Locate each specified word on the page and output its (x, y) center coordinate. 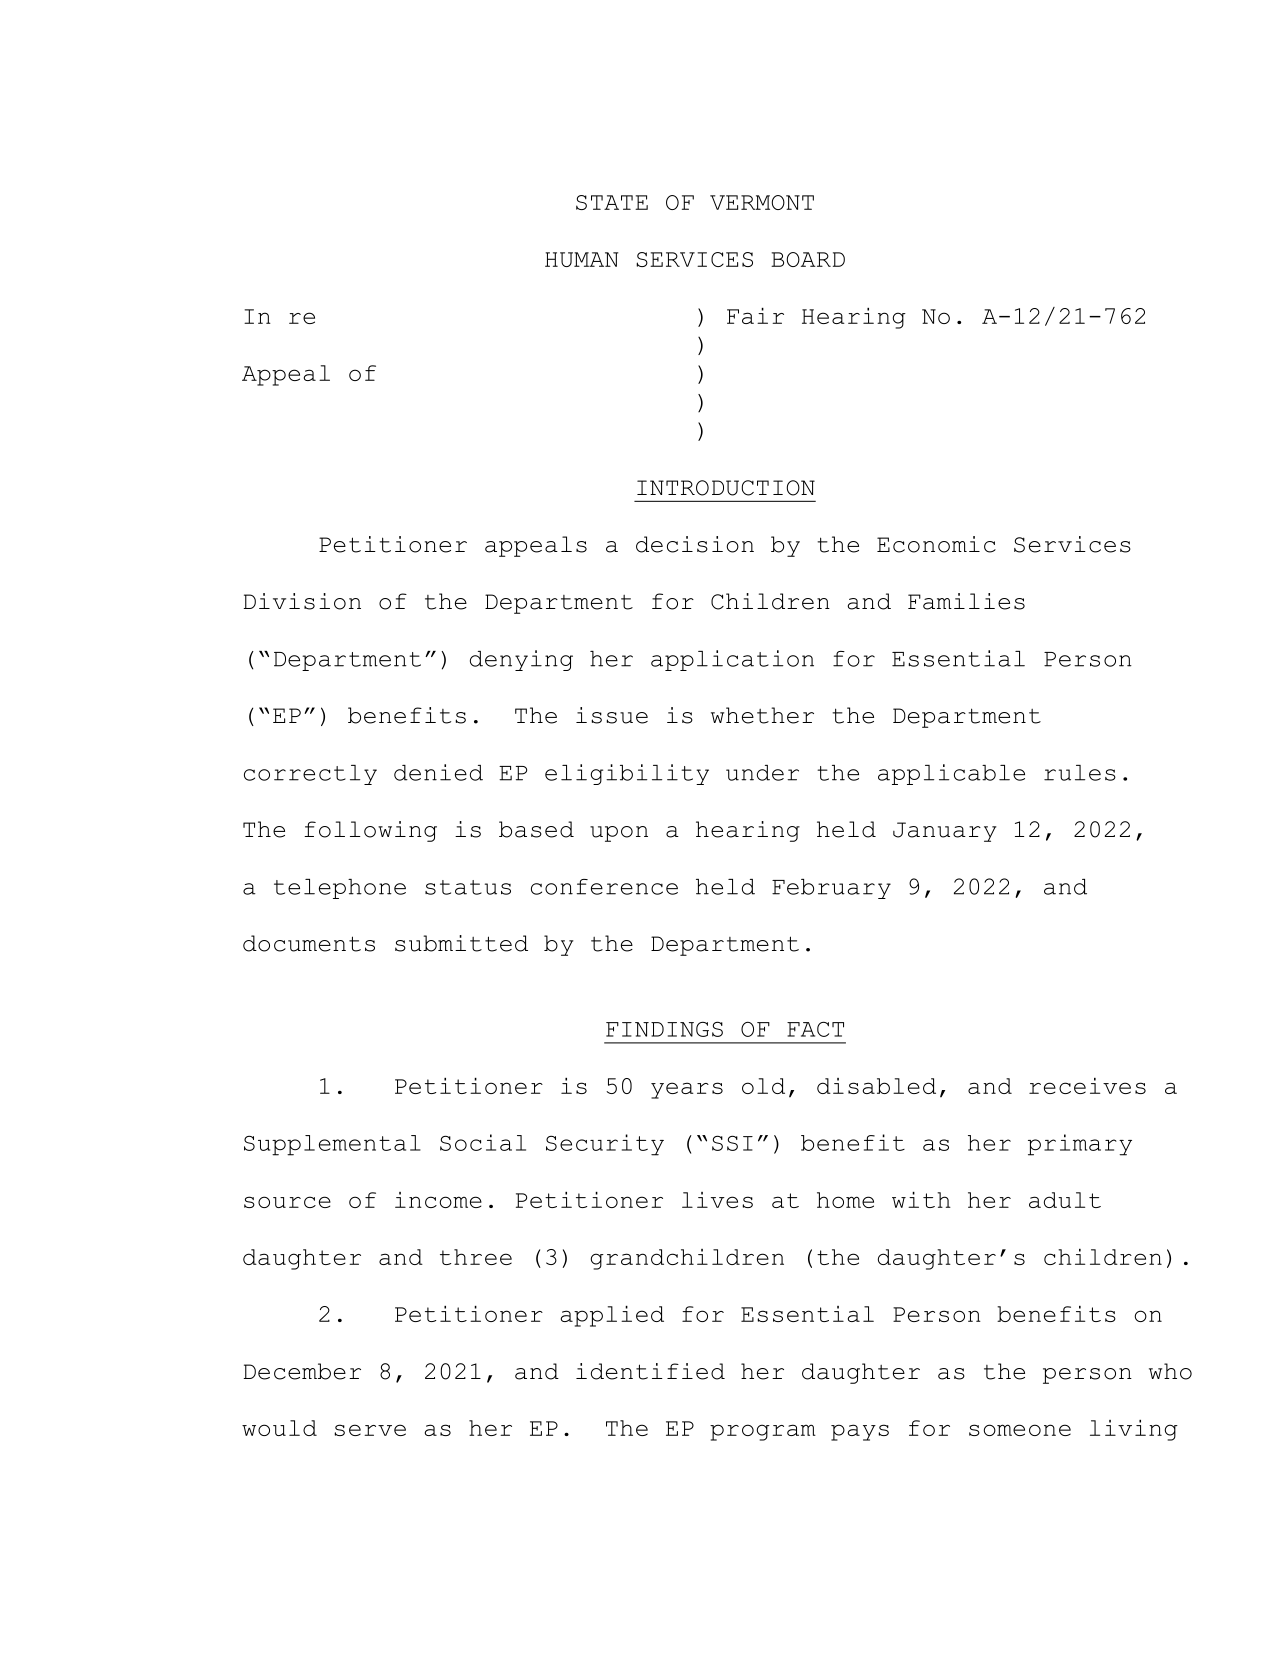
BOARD (808, 259)
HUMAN (581, 259)
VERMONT (762, 202)
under (762, 773)
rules (1080, 773)
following (370, 831)
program (763, 1432)
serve (370, 1430)
